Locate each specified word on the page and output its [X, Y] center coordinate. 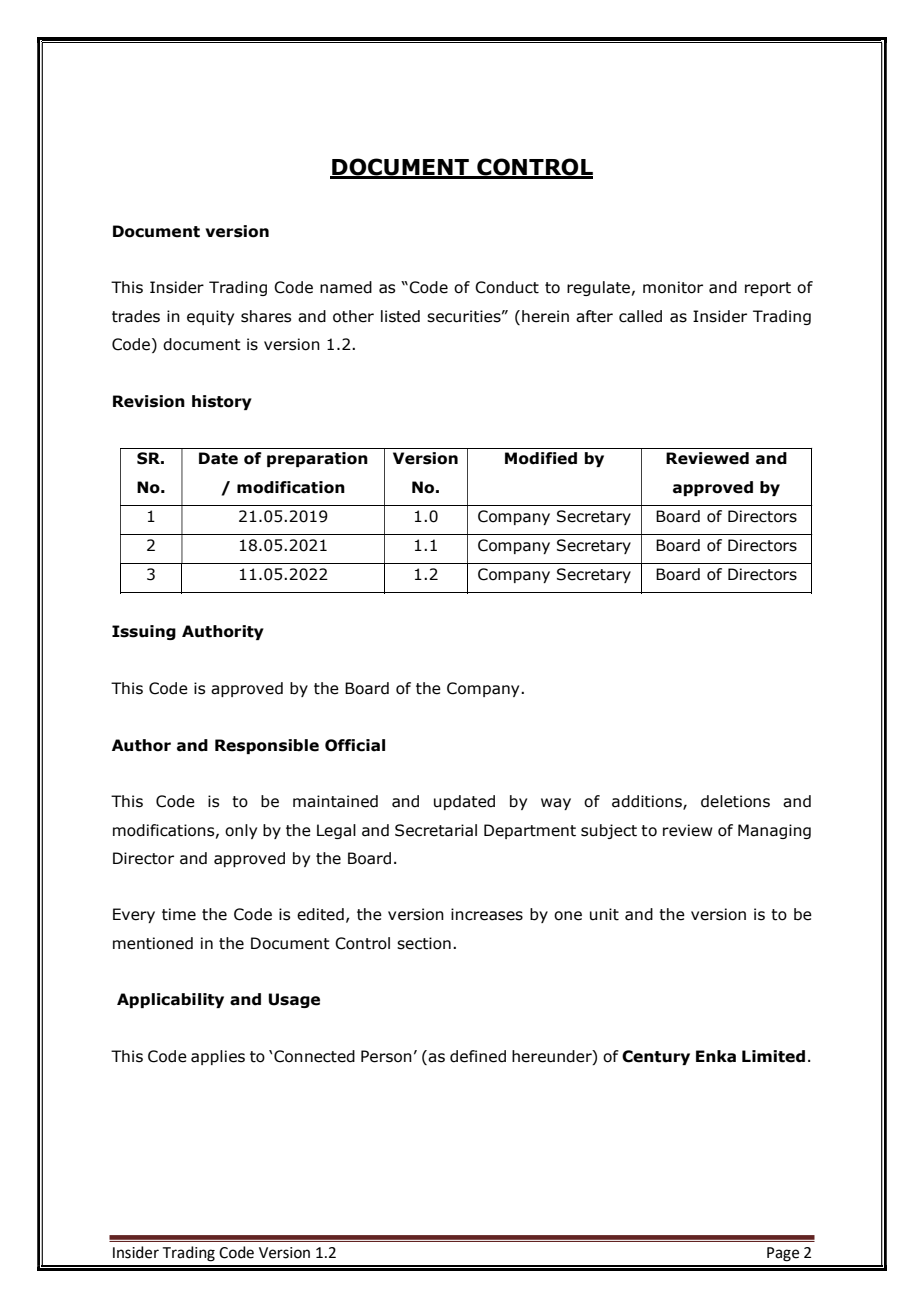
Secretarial [436, 830]
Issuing [144, 632]
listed [400, 316]
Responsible [267, 746]
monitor [673, 287]
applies [218, 1057]
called [640, 316]
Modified [541, 458]
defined [478, 1056]
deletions [735, 801]
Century [656, 1057]
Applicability [170, 1000]
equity [210, 317]
